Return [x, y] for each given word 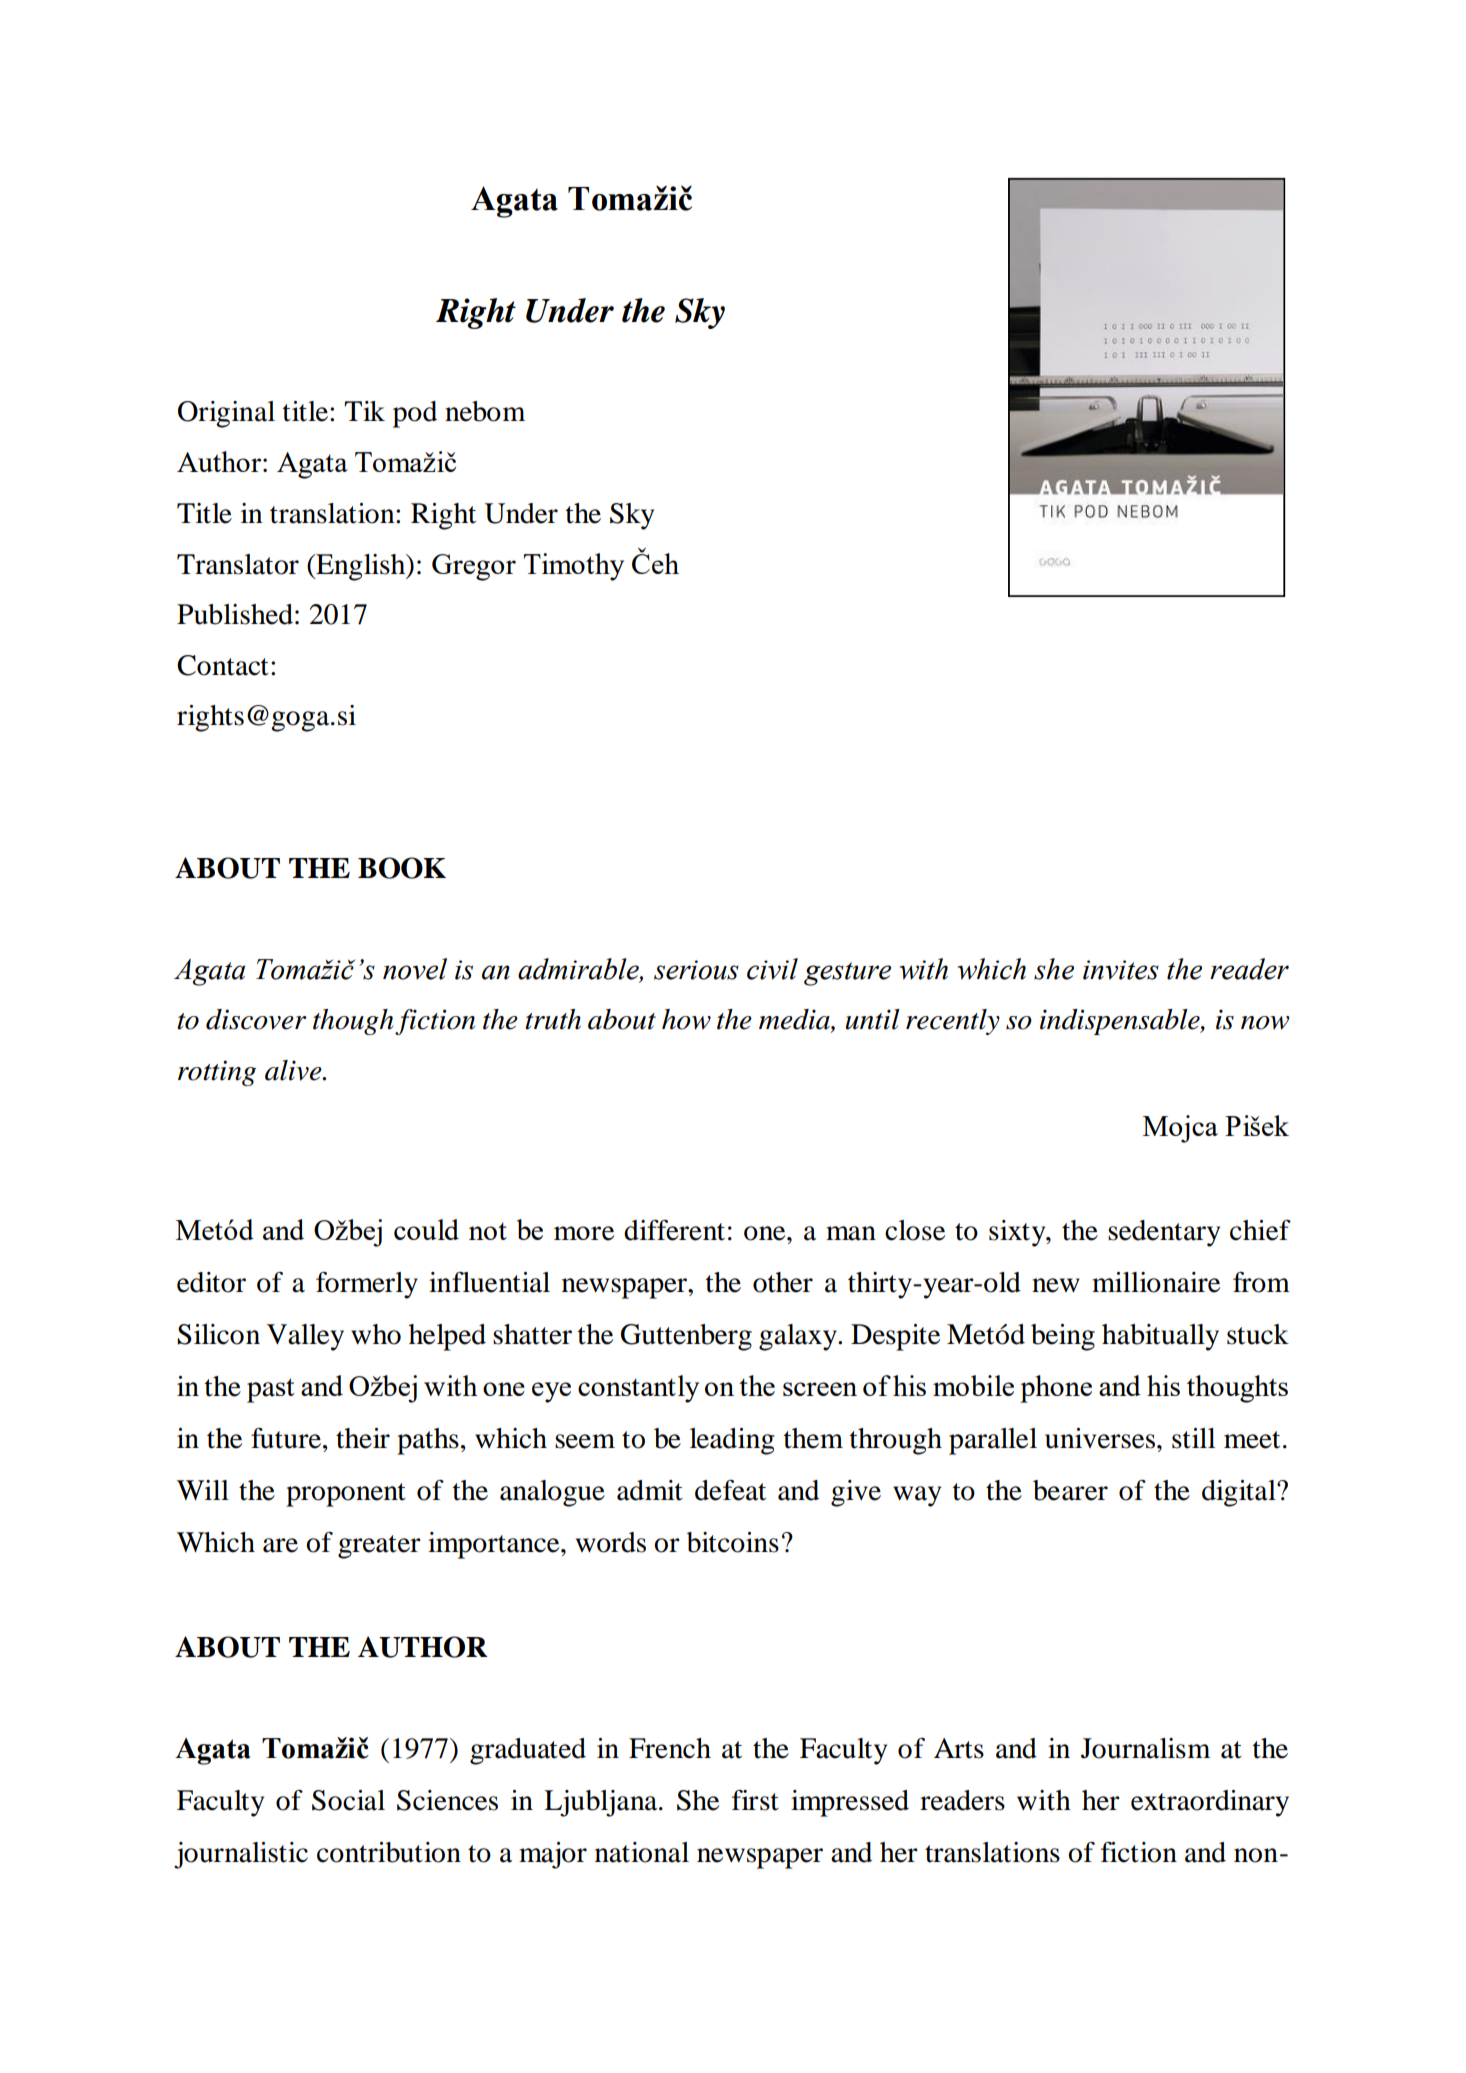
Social [348, 1800]
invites [1121, 970]
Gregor [474, 567]
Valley [305, 1337]
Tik [364, 411]
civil [772, 969]
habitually [1160, 1337]
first [755, 1800]
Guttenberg [686, 1337]
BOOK [402, 868]
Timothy [574, 567]
